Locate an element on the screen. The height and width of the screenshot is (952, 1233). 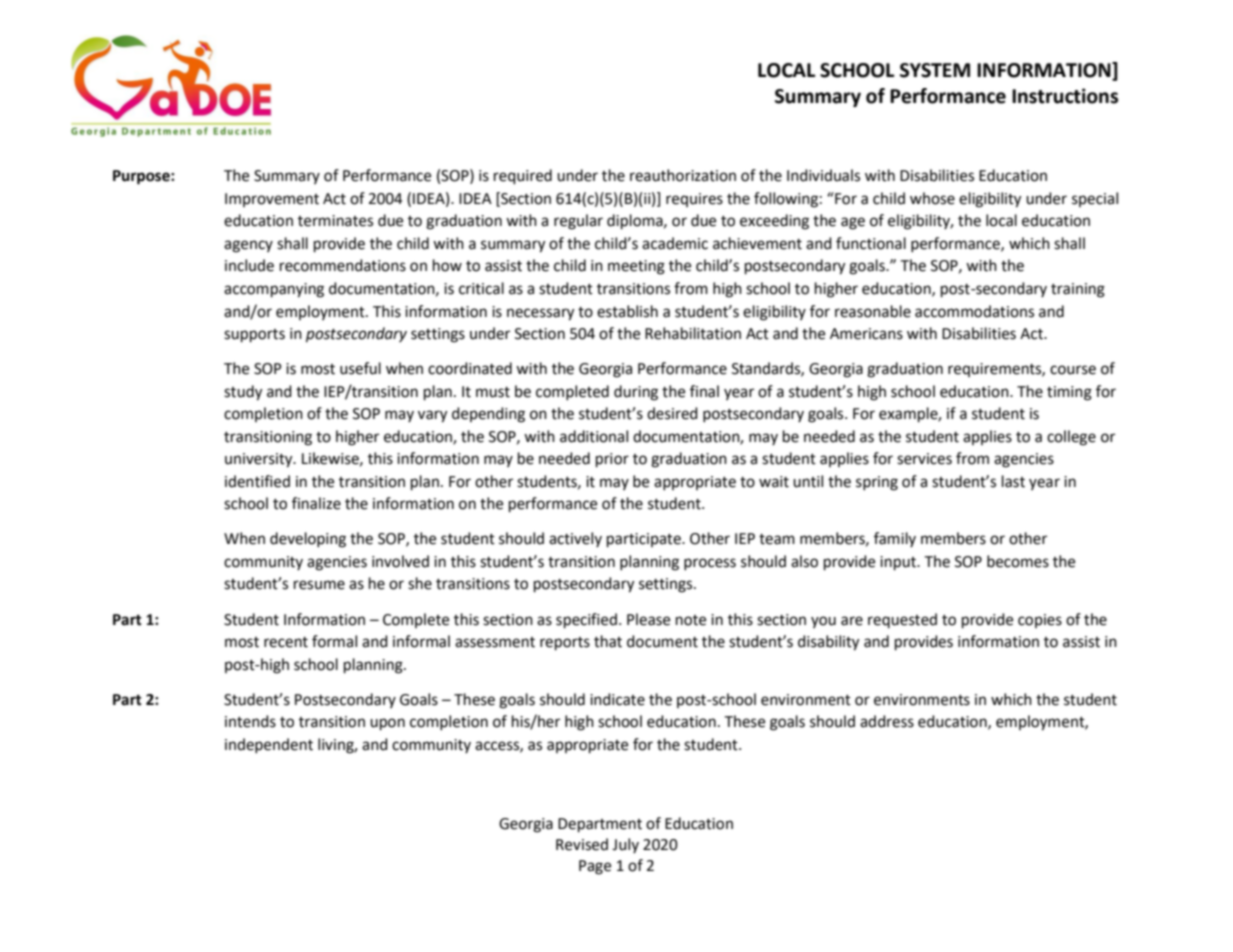
requires is located at coordinates (694, 200).
